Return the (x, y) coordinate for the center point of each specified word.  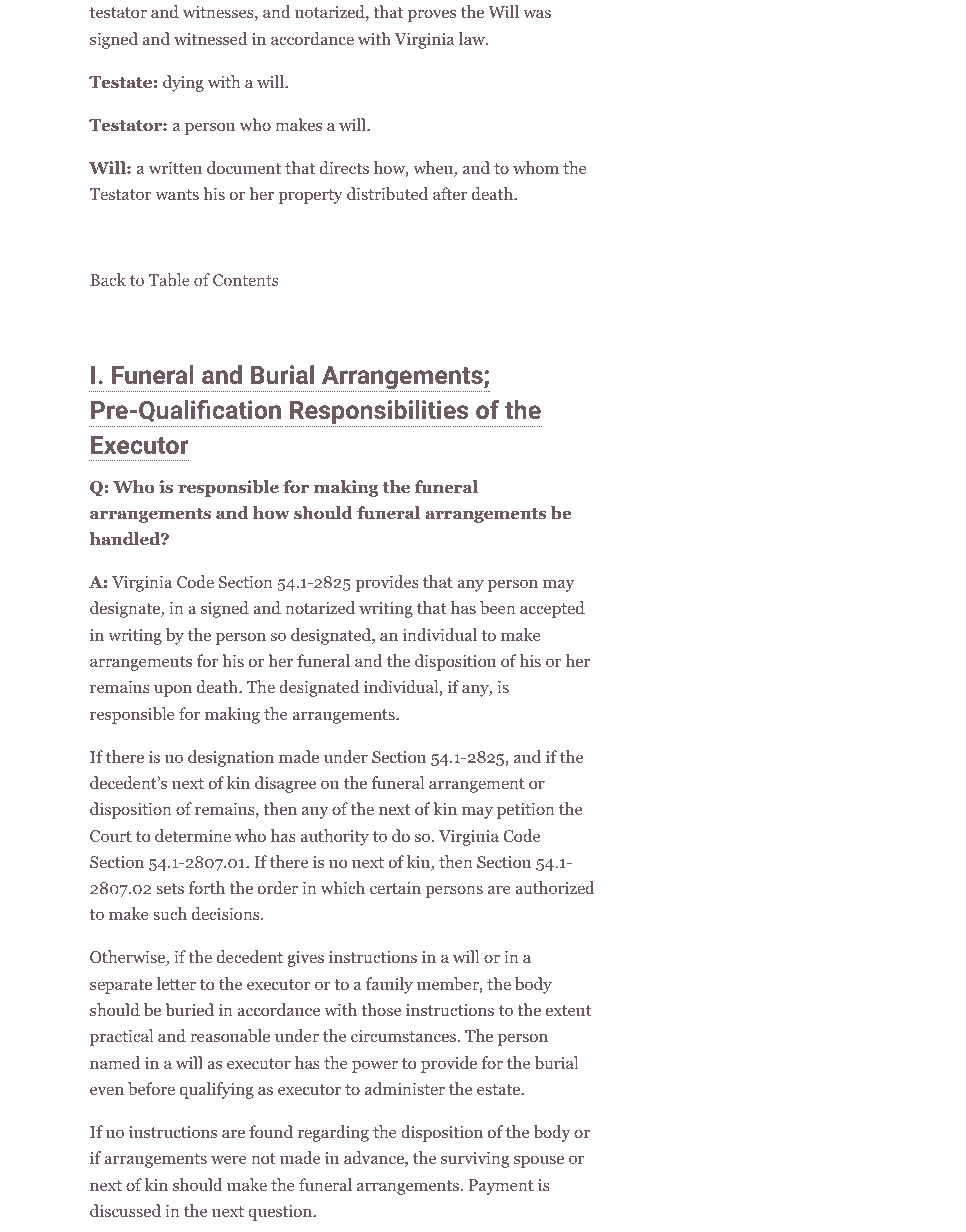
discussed (125, 1210)
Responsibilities (379, 413)
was (537, 13)
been (498, 607)
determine (193, 835)
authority (334, 837)
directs (344, 167)
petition (526, 810)
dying (183, 83)
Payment (501, 1187)
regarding (333, 1133)
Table (169, 279)
